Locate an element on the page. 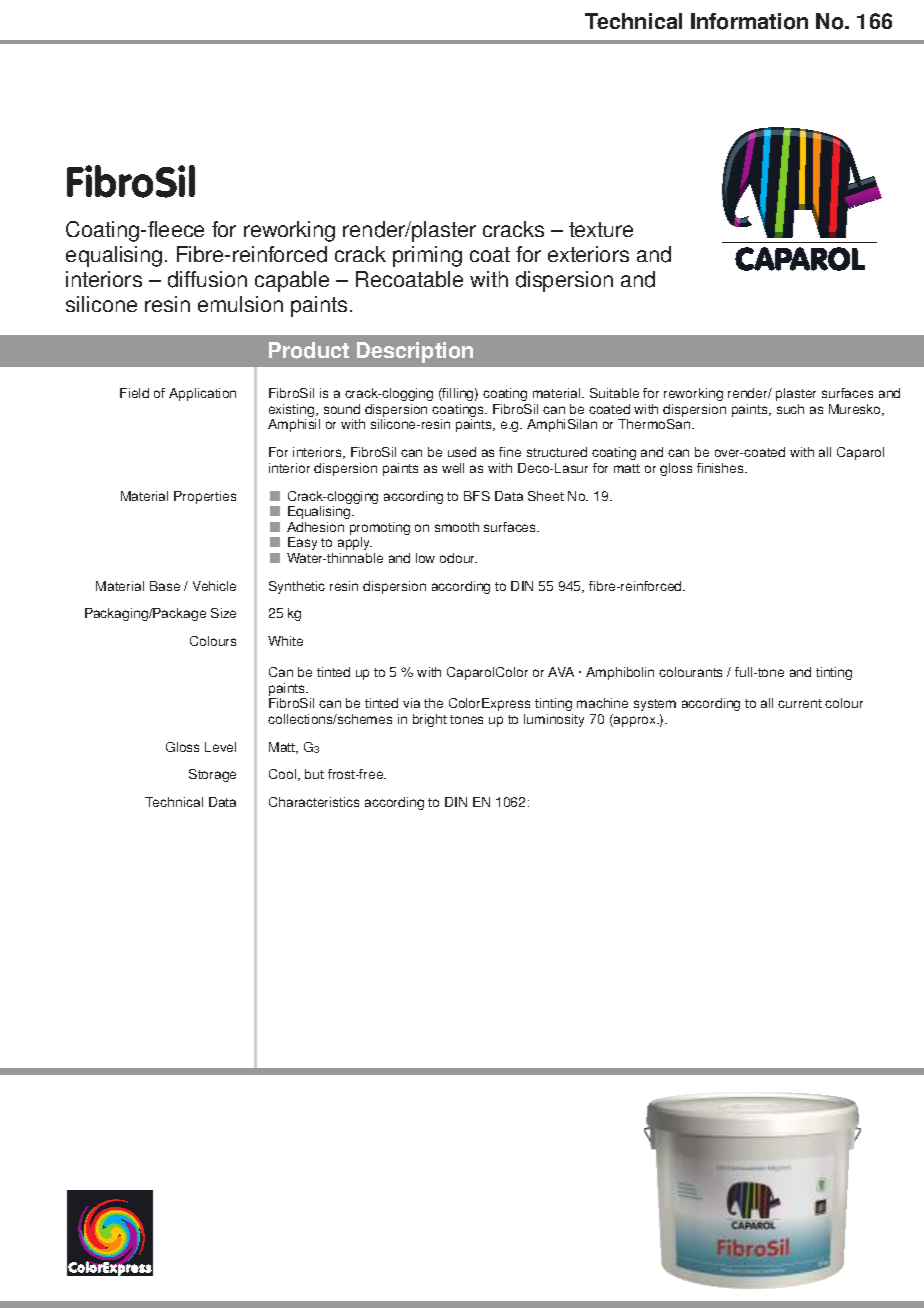 This document has height=1308, width=924. capable is located at coordinates (292, 281).
